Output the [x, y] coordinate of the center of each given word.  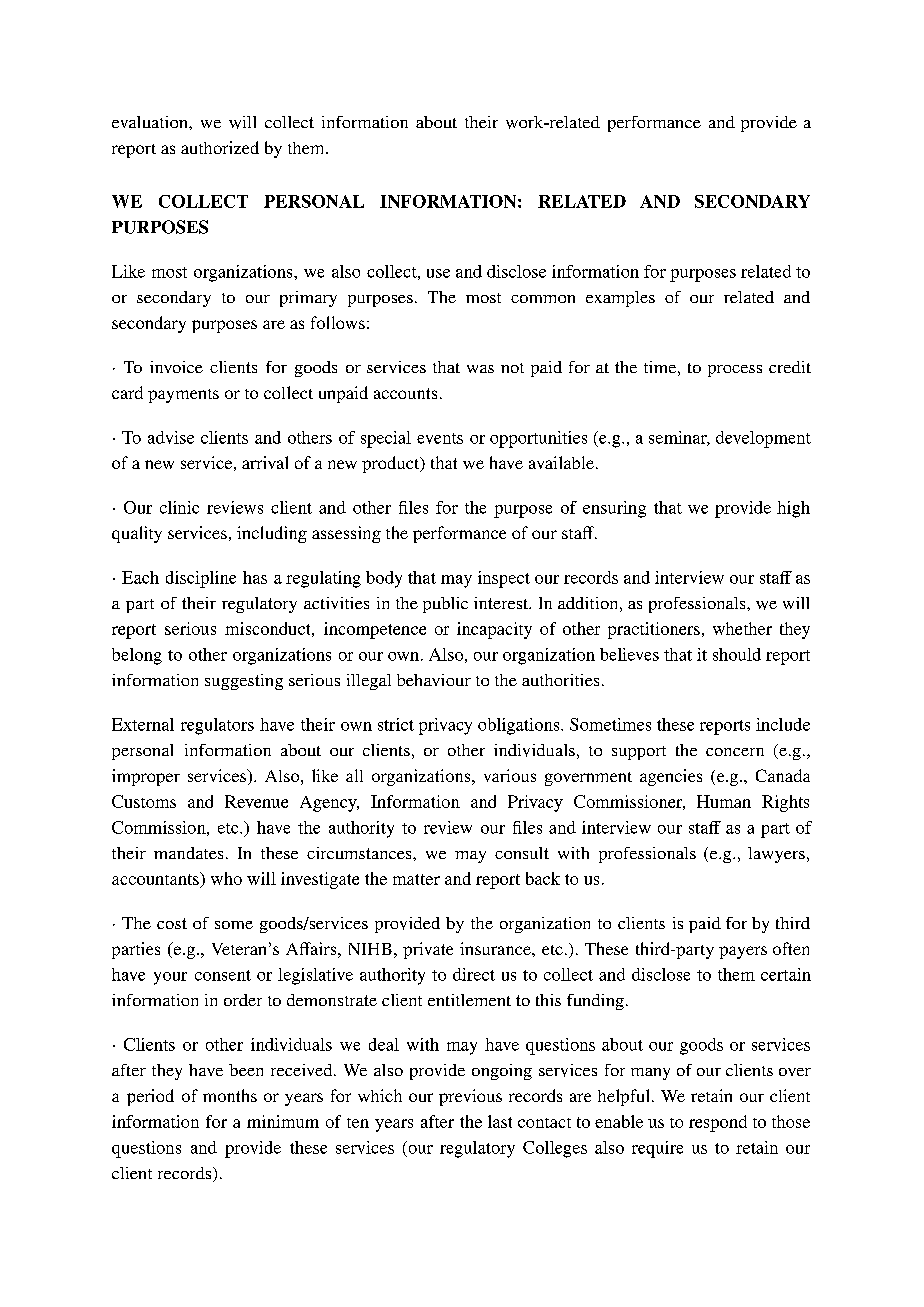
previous [470, 1097]
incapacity [494, 630]
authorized [220, 147]
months [230, 1095]
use [438, 273]
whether [742, 628]
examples [620, 299]
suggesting [244, 682]
